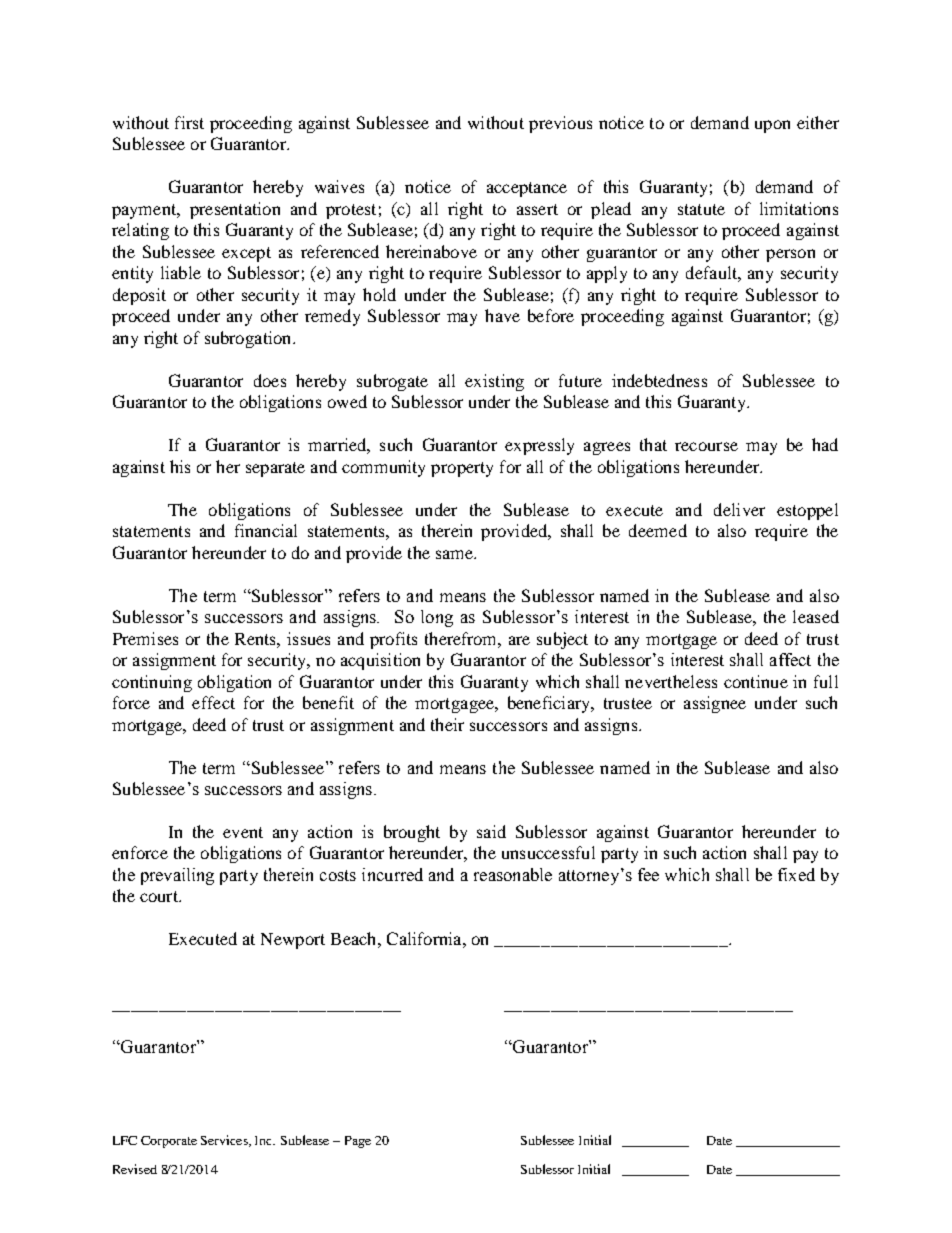 Image resolution: width=952 pixels, height=1233 pixels. What do you see at coordinates (527, 189) in the page?
I see `acceptance` at bounding box center [527, 189].
